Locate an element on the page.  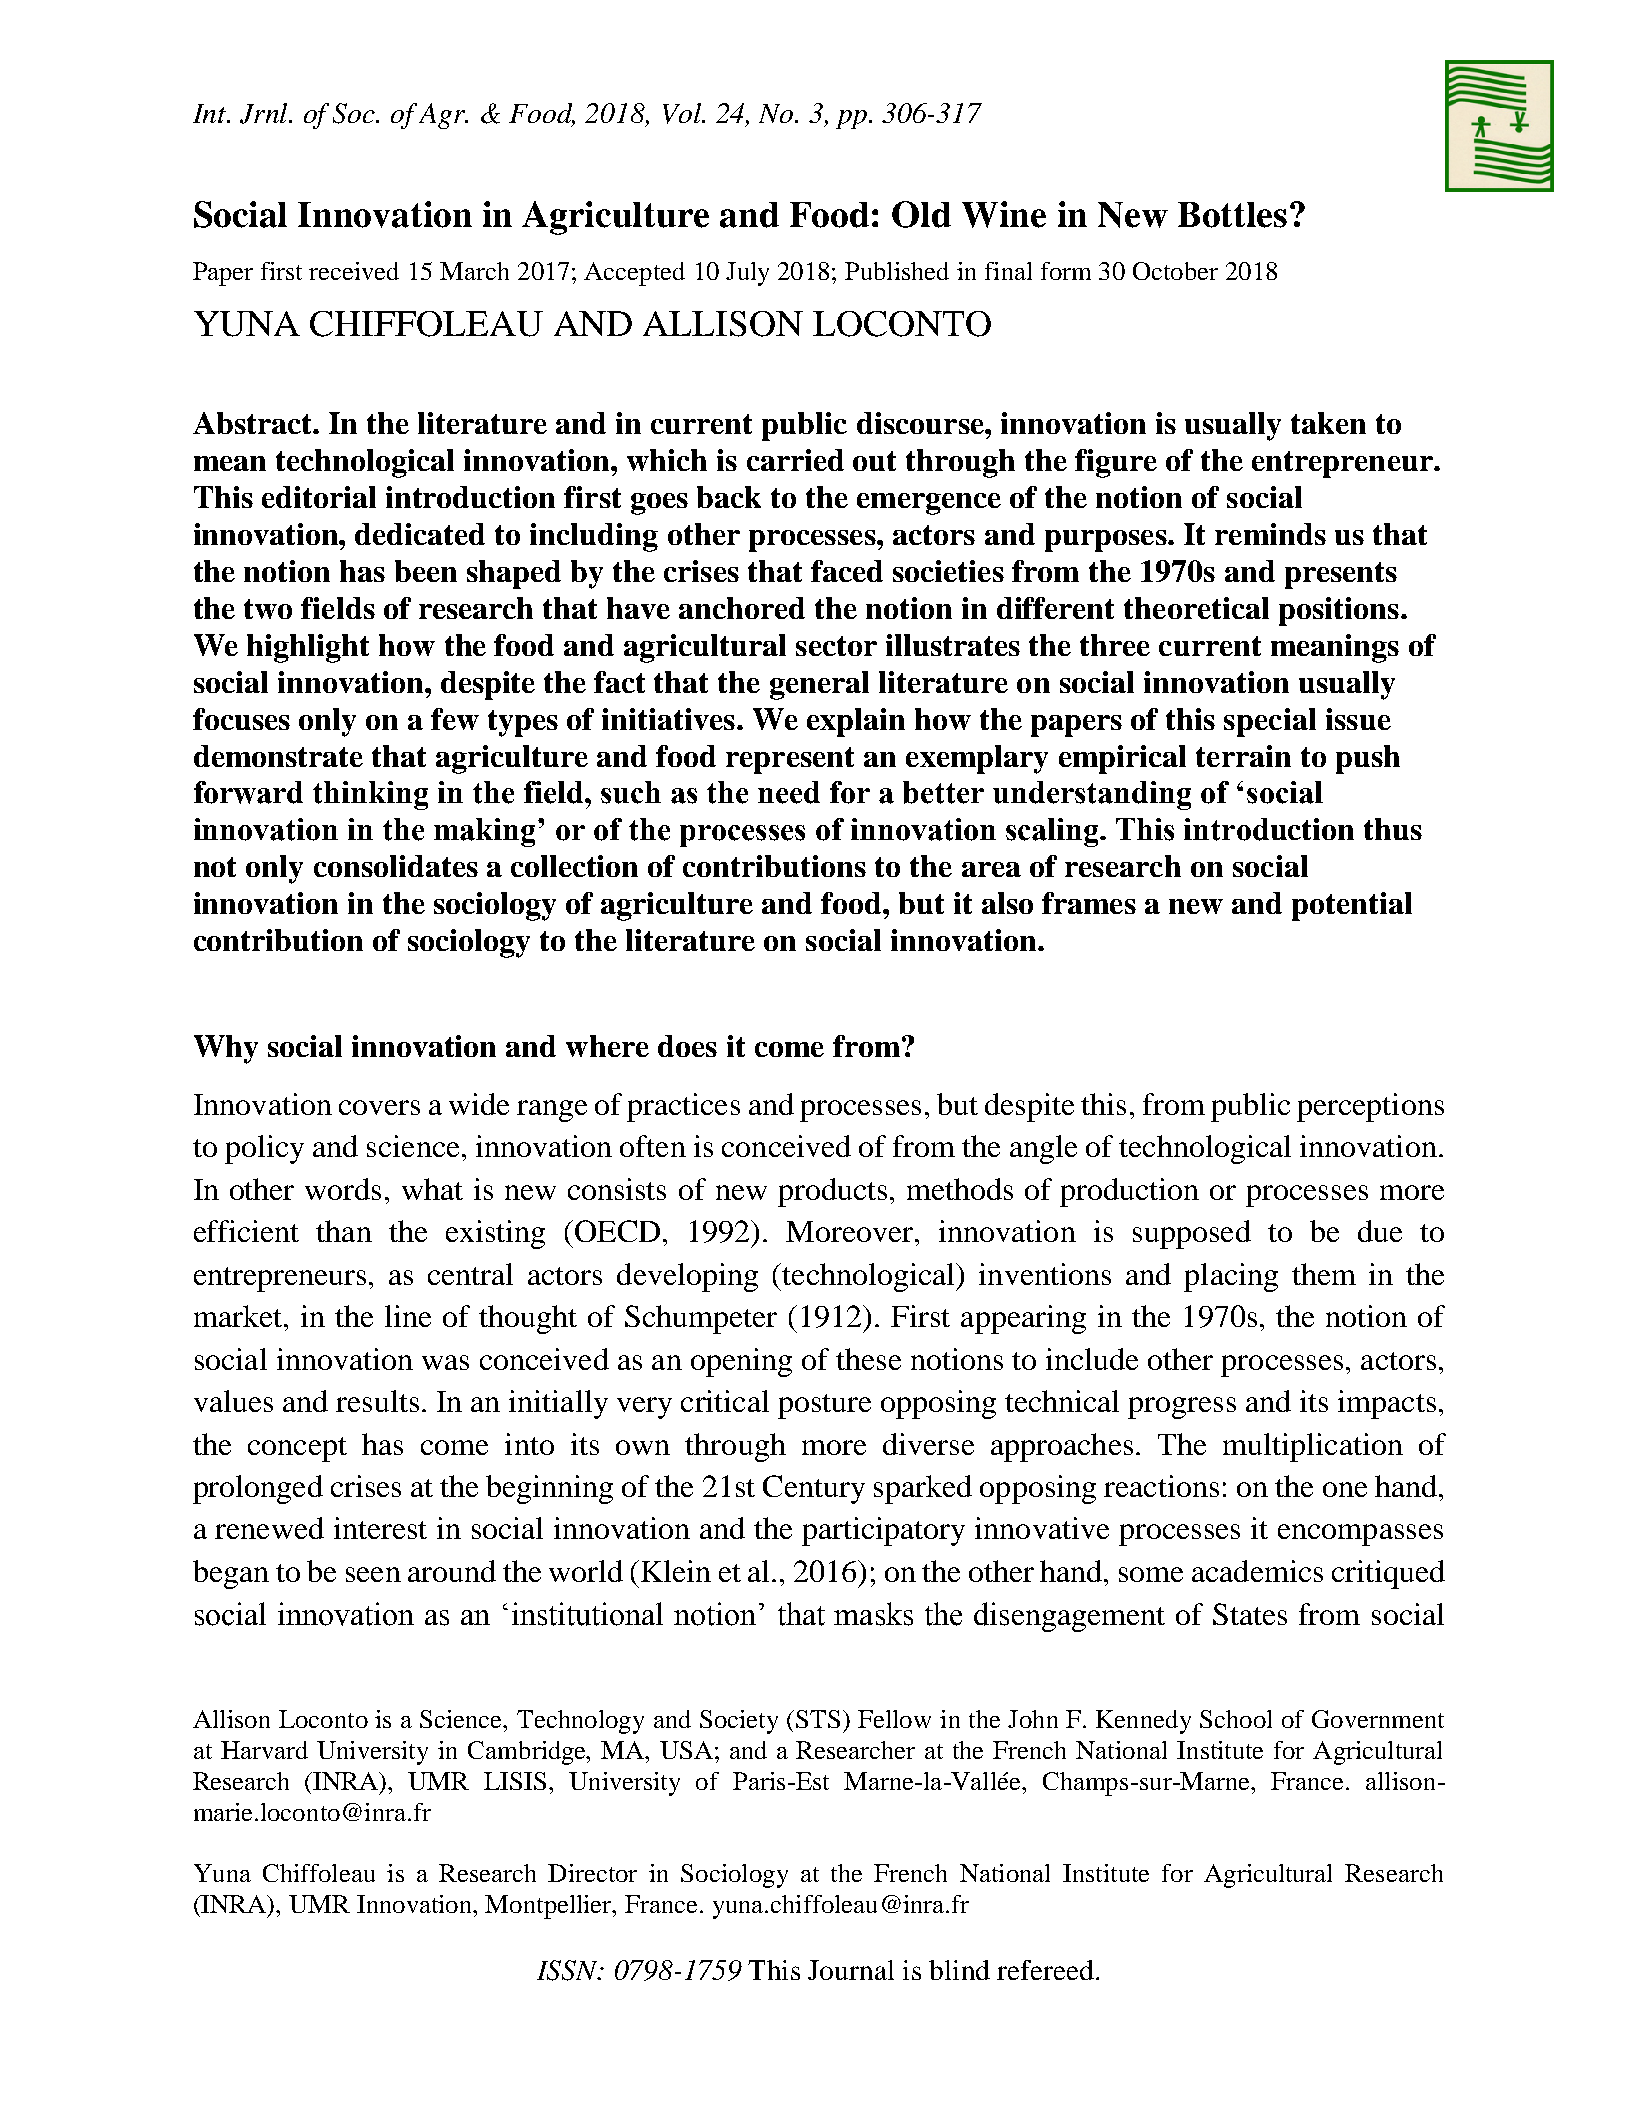
represent is located at coordinates (790, 760).
